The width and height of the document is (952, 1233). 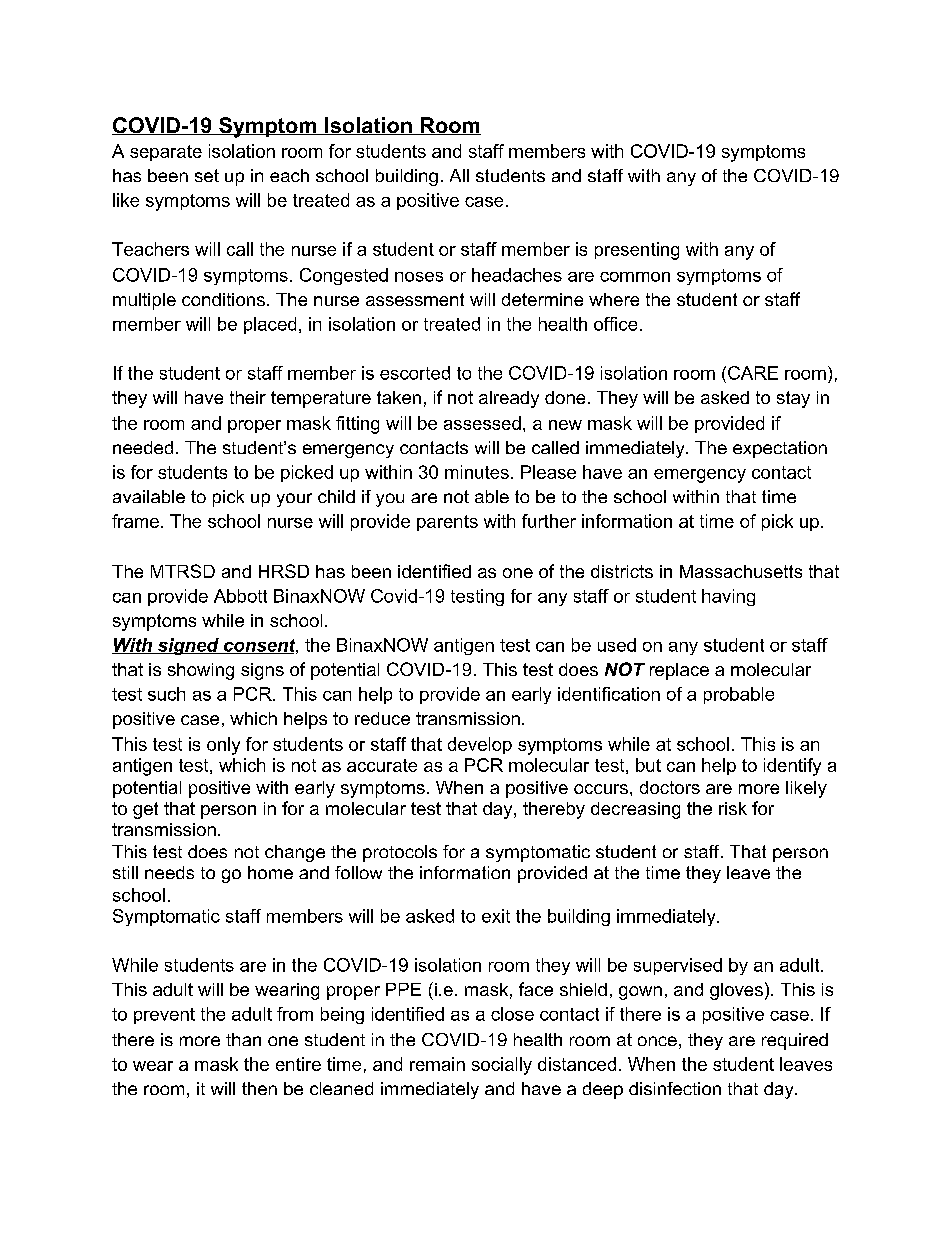 What do you see at coordinates (437, 1064) in the document?
I see `remain` at bounding box center [437, 1064].
